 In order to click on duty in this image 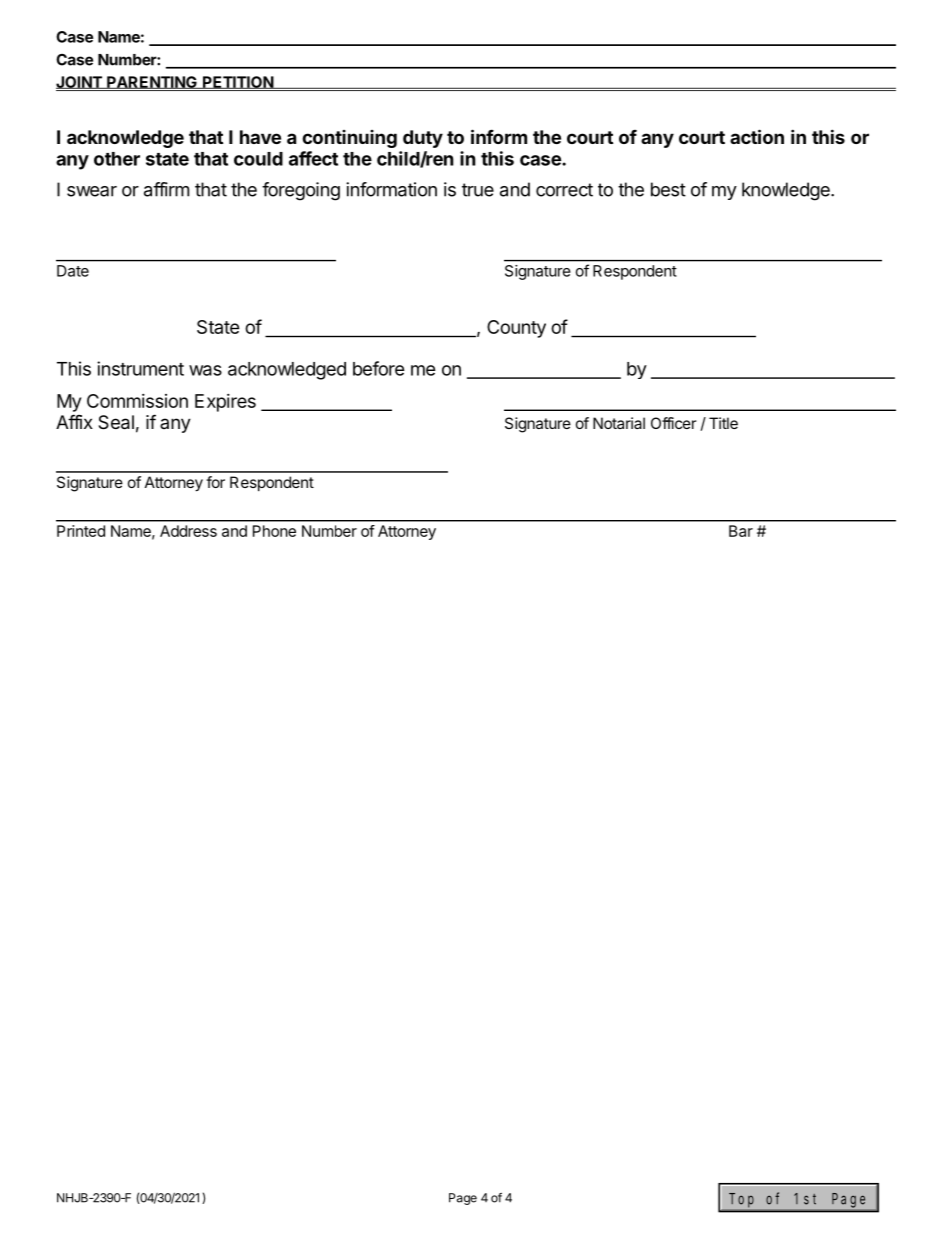, I will do `click(423, 139)`.
